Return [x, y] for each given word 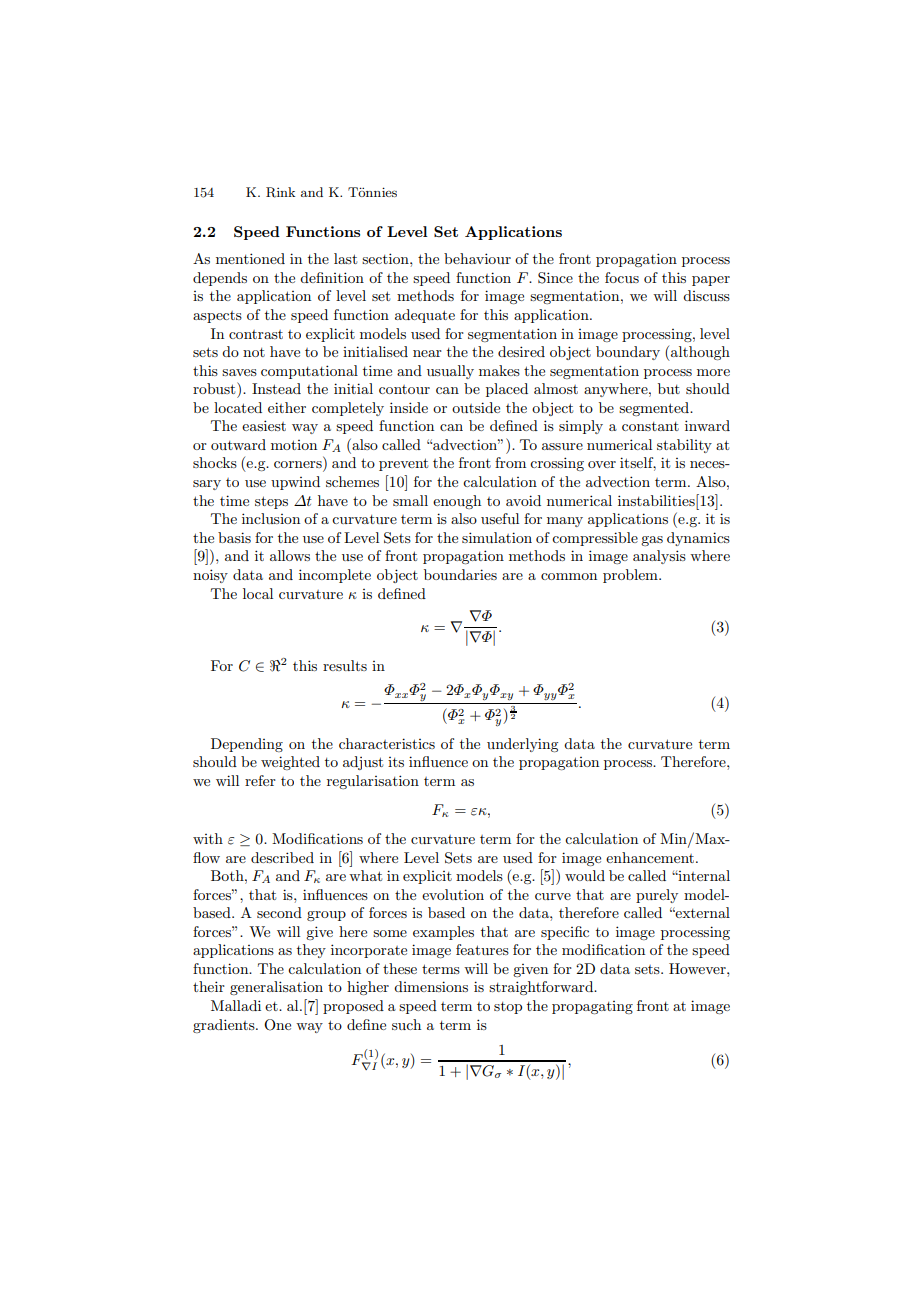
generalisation [276, 988]
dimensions [431, 986]
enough [457, 502]
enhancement [651, 857]
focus [622, 277]
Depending [247, 745]
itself [638, 464]
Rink [280, 192]
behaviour [477, 258]
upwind [295, 483]
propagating [592, 1007]
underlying [522, 745]
